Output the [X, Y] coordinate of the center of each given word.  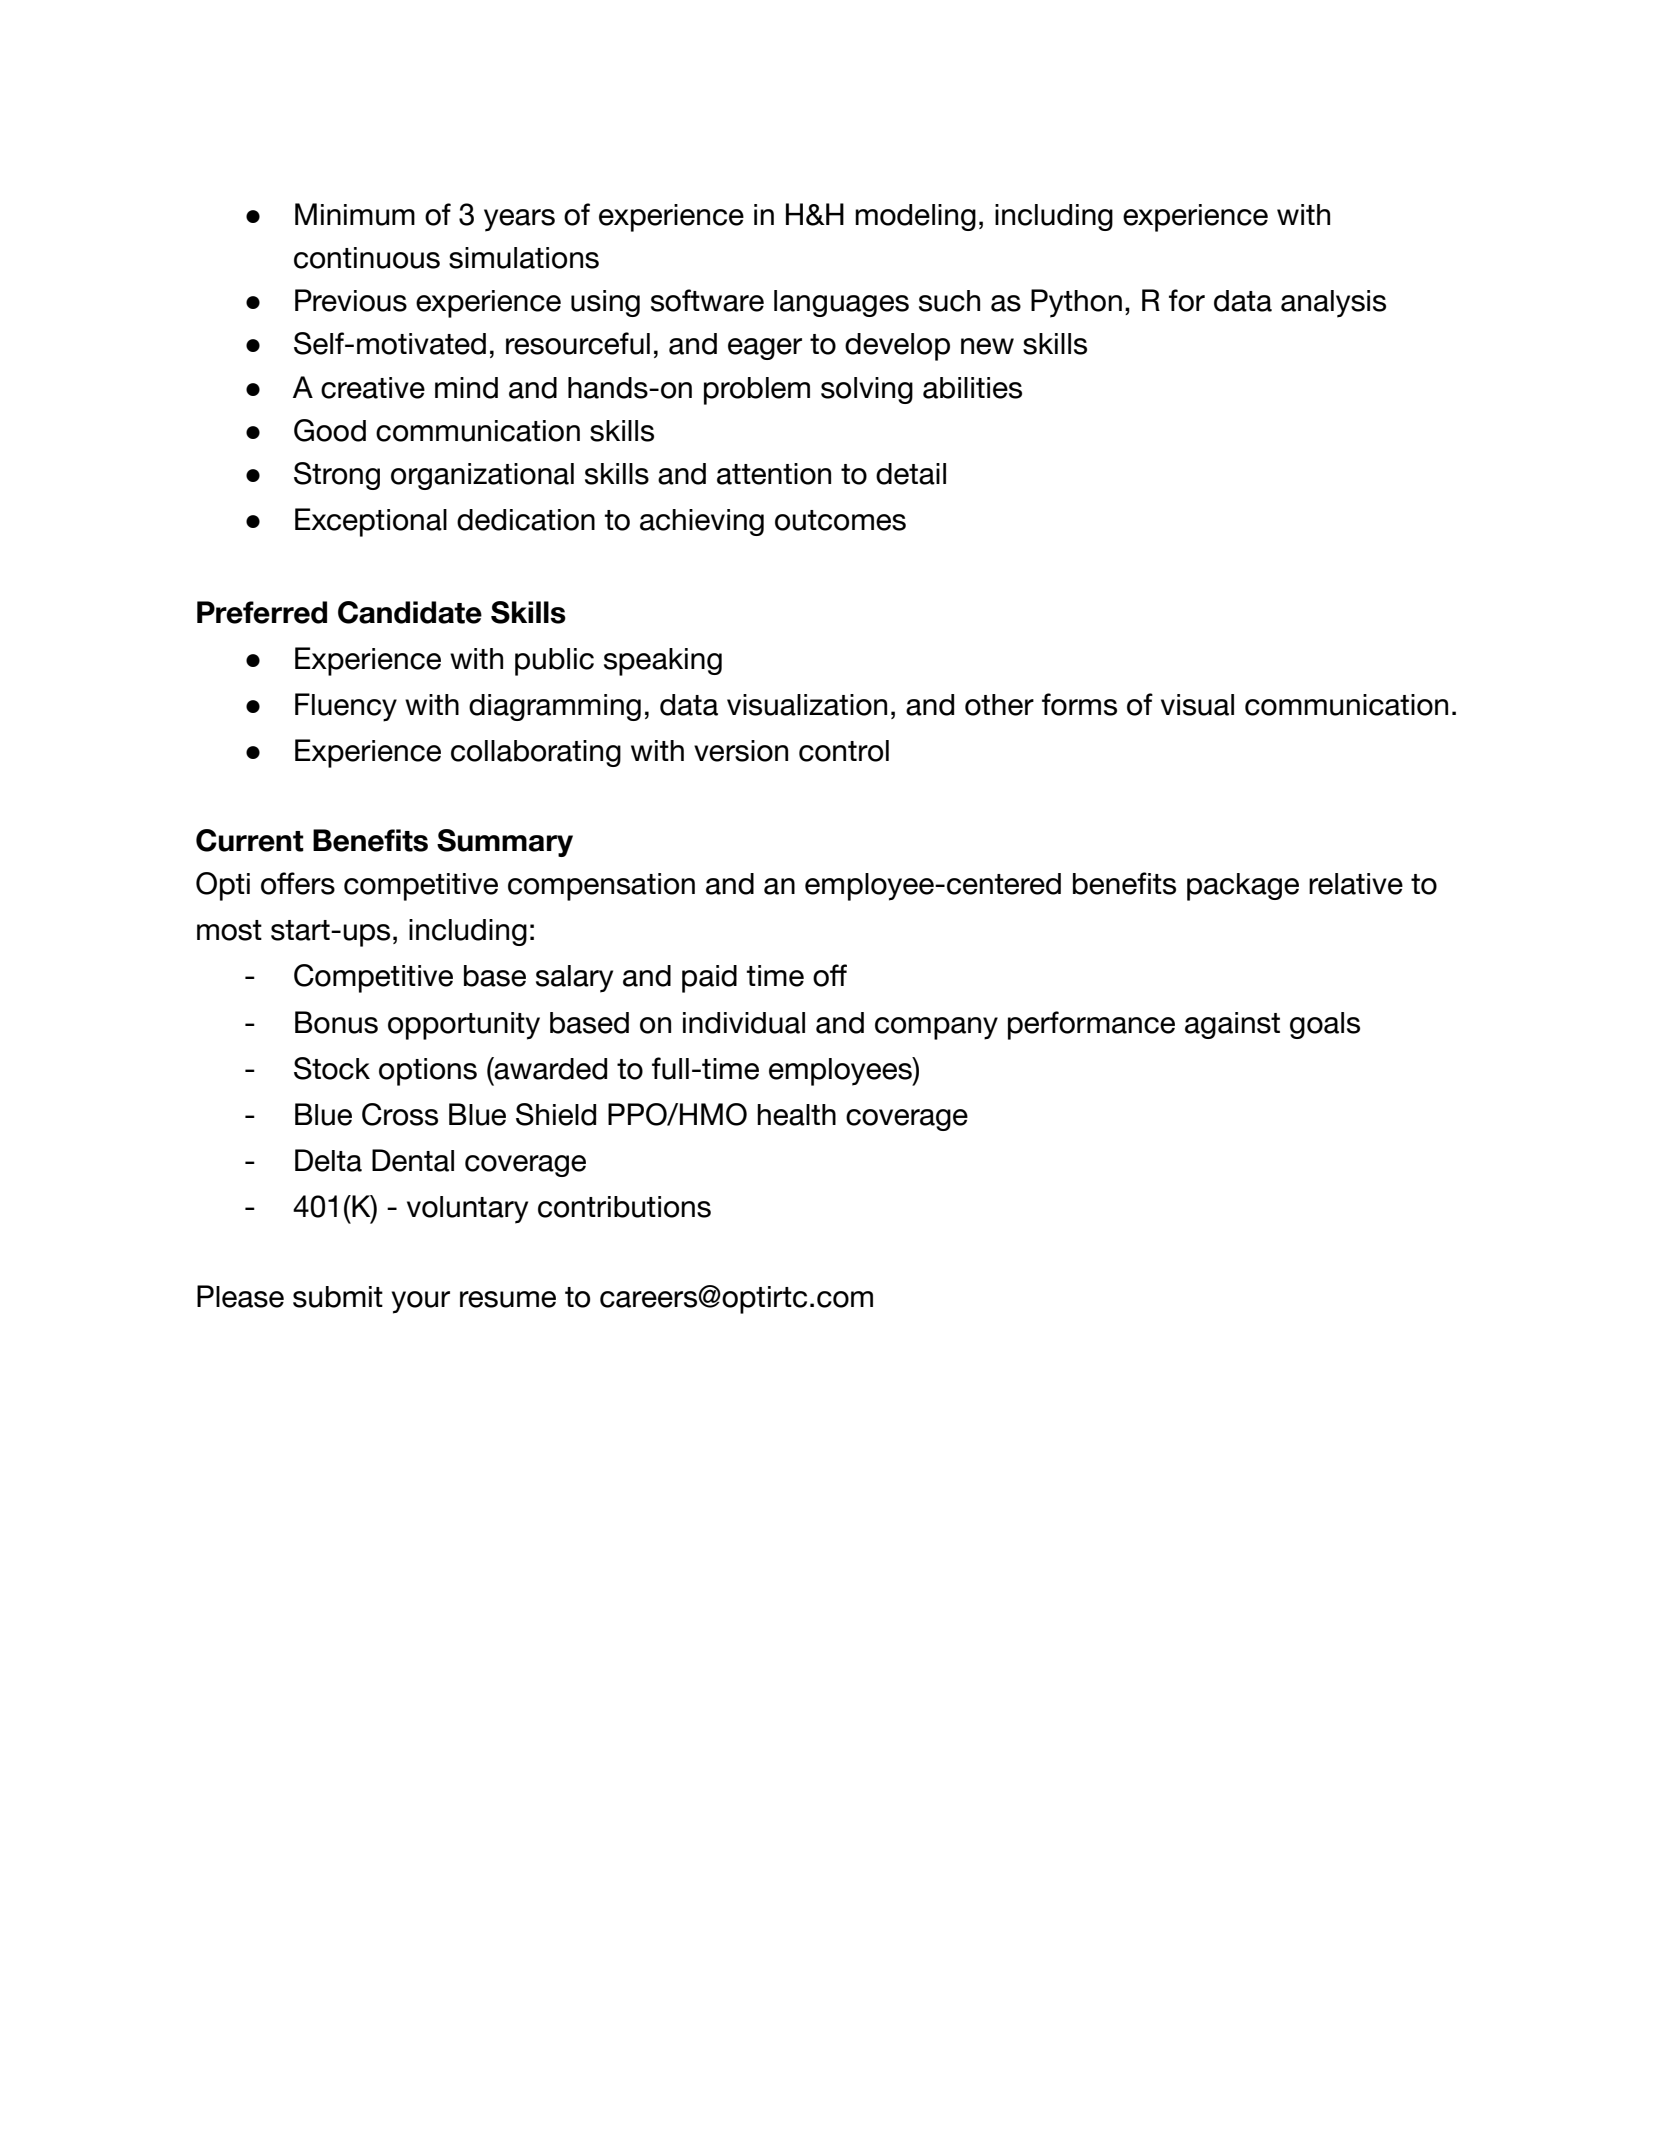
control [844, 751]
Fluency [346, 707]
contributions [624, 1207]
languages [841, 303]
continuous [367, 258]
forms [1079, 704]
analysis [1333, 304]
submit [338, 1297]
